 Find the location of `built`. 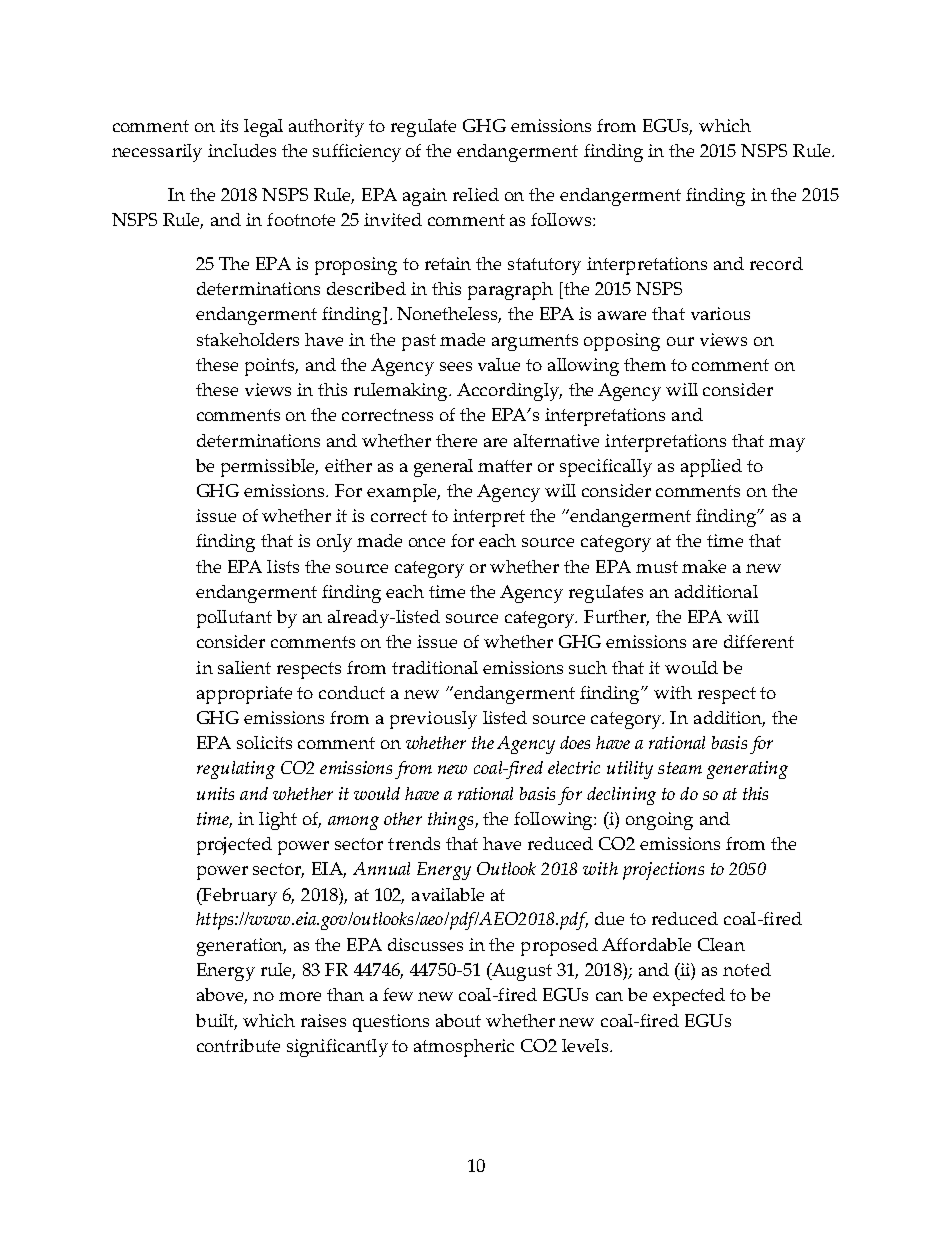

built is located at coordinates (216, 1022).
